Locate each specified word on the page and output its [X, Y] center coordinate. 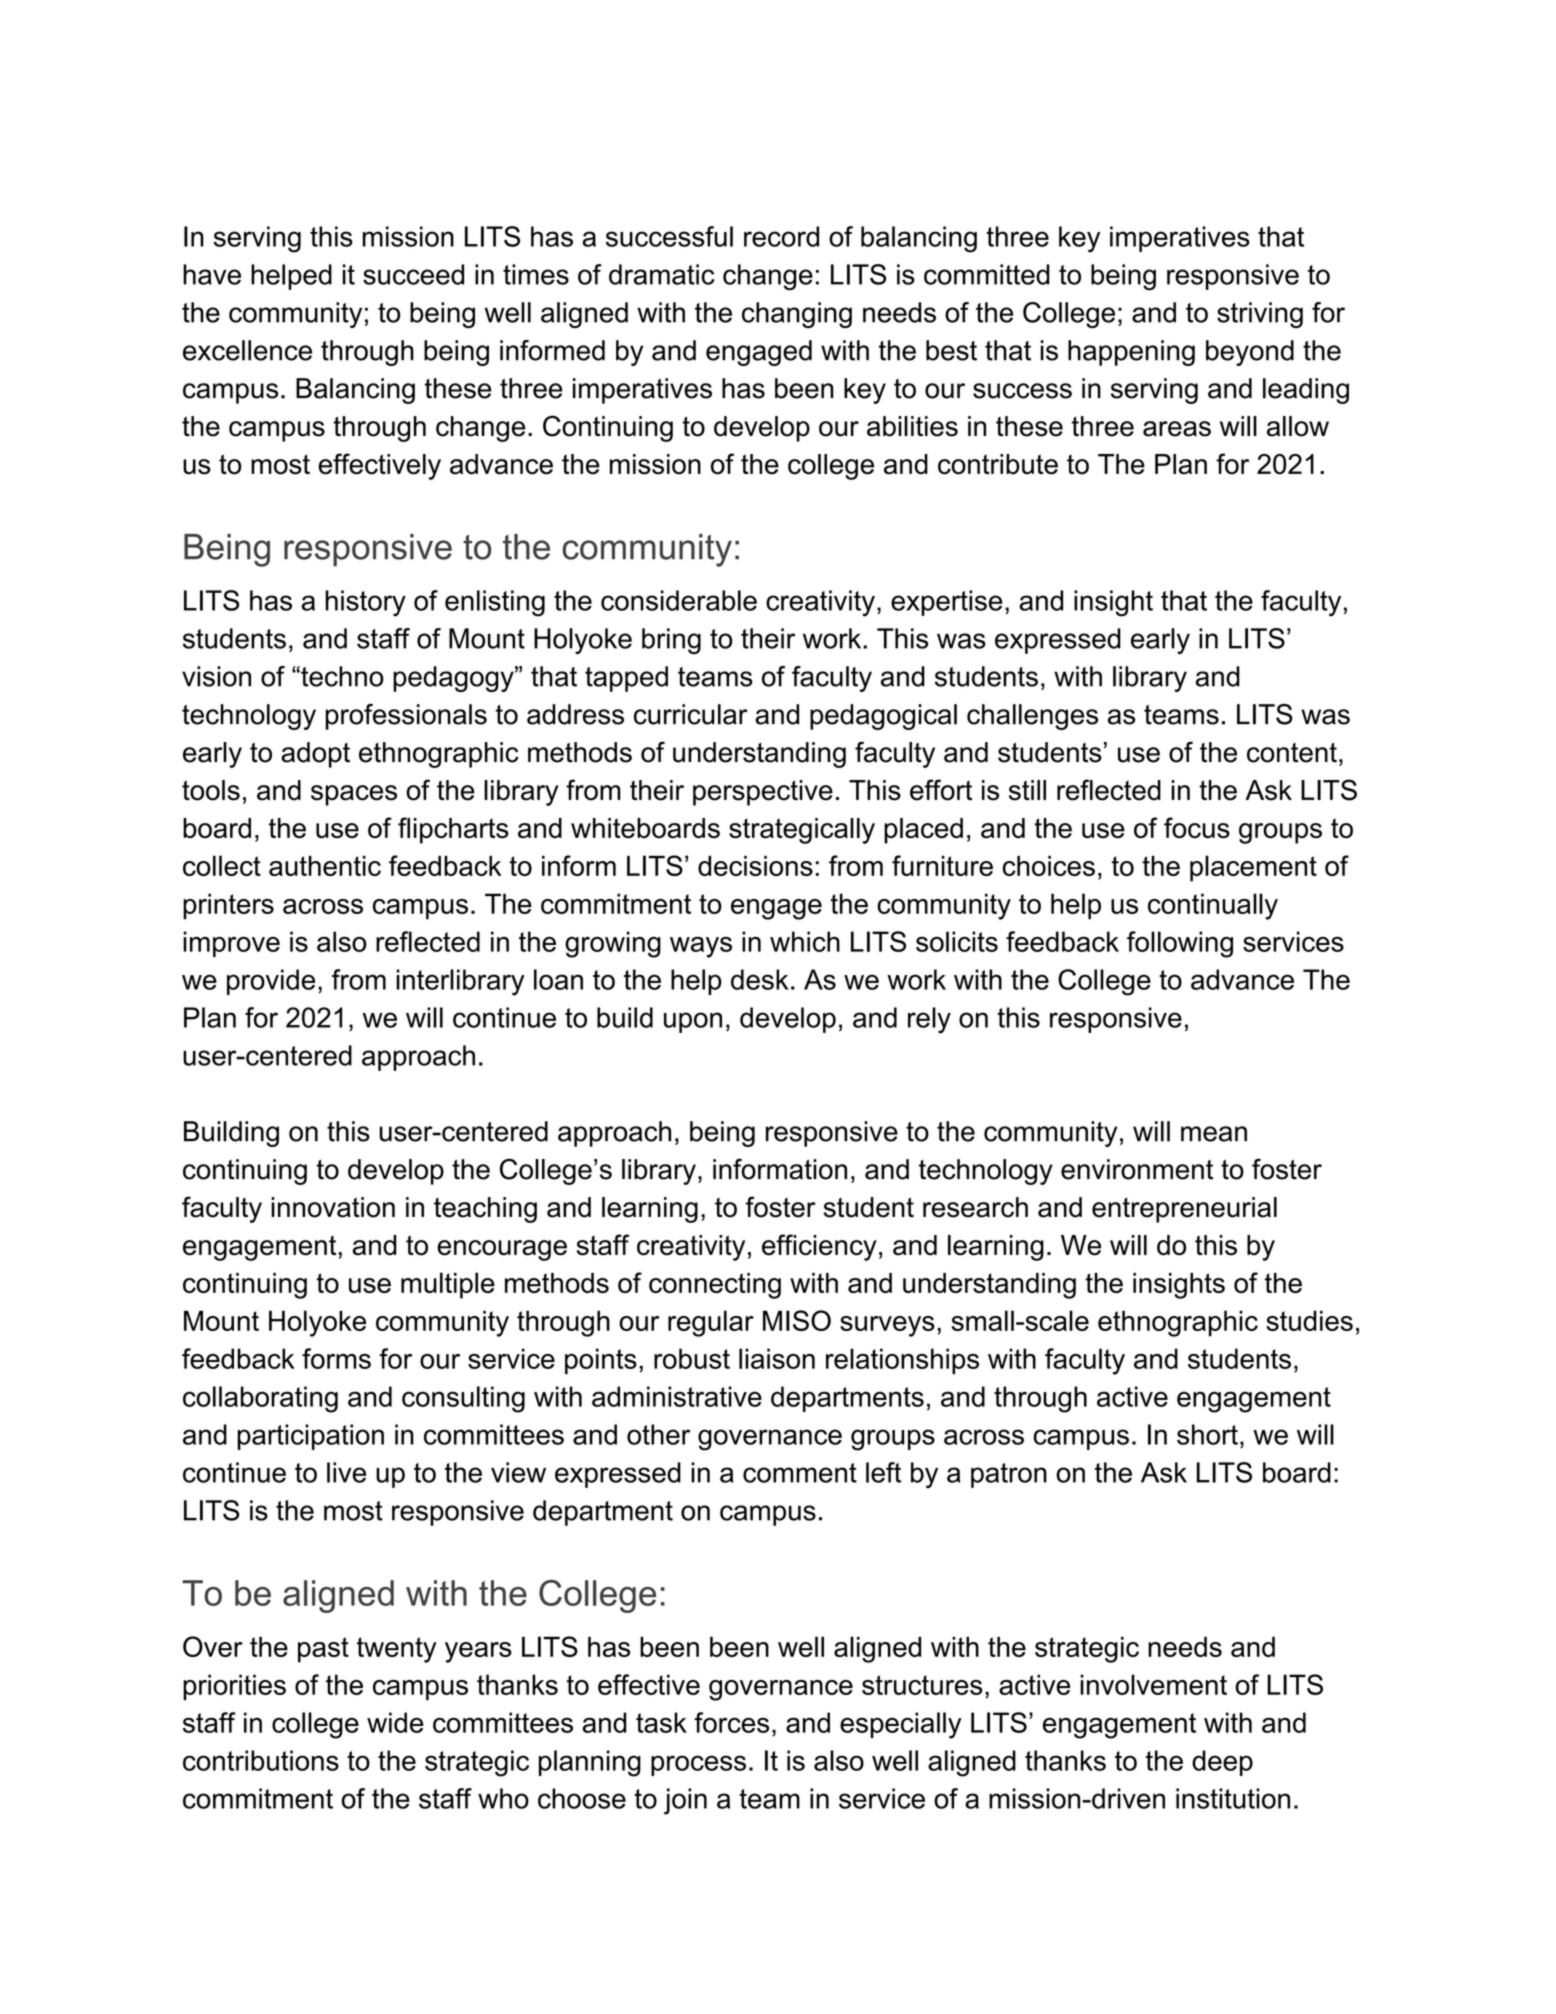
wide [395, 1722]
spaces [354, 795]
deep [1222, 1763]
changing [797, 315]
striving [1260, 315]
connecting [715, 1286]
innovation [333, 1207]
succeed [413, 274]
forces [731, 1722]
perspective [763, 793]
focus [1197, 828]
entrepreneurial [1184, 1210]
